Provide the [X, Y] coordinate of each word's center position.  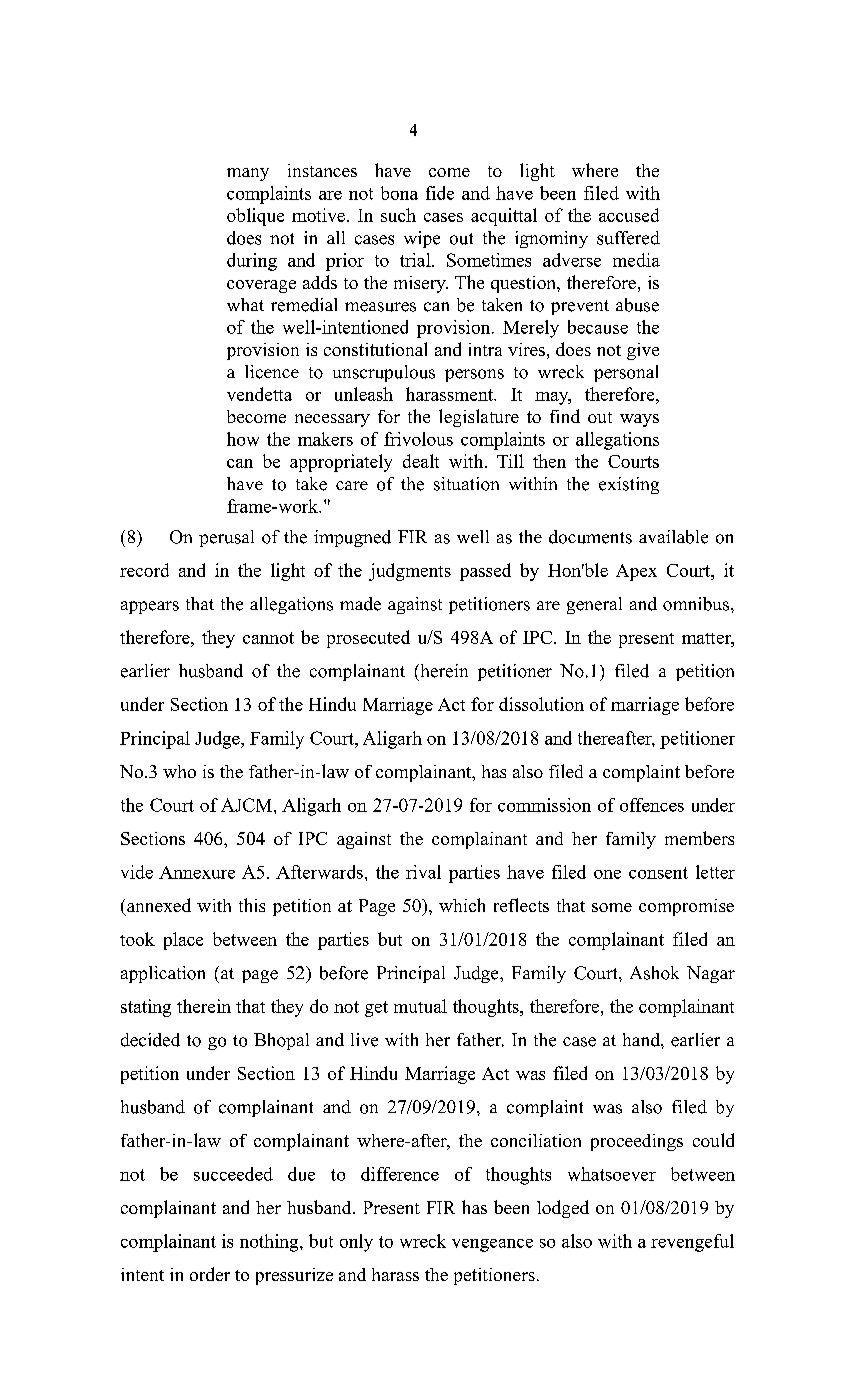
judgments [410, 572]
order [210, 1274]
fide [440, 193]
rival [423, 872]
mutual [420, 1006]
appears [150, 607]
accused [629, 215]
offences [652, 805]
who [179, 771]
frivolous [418, 439]
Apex [636, 572]
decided [150, 1040]
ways [639, 420]
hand [642, 1040]
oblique [255, 217]
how [243, 439]
